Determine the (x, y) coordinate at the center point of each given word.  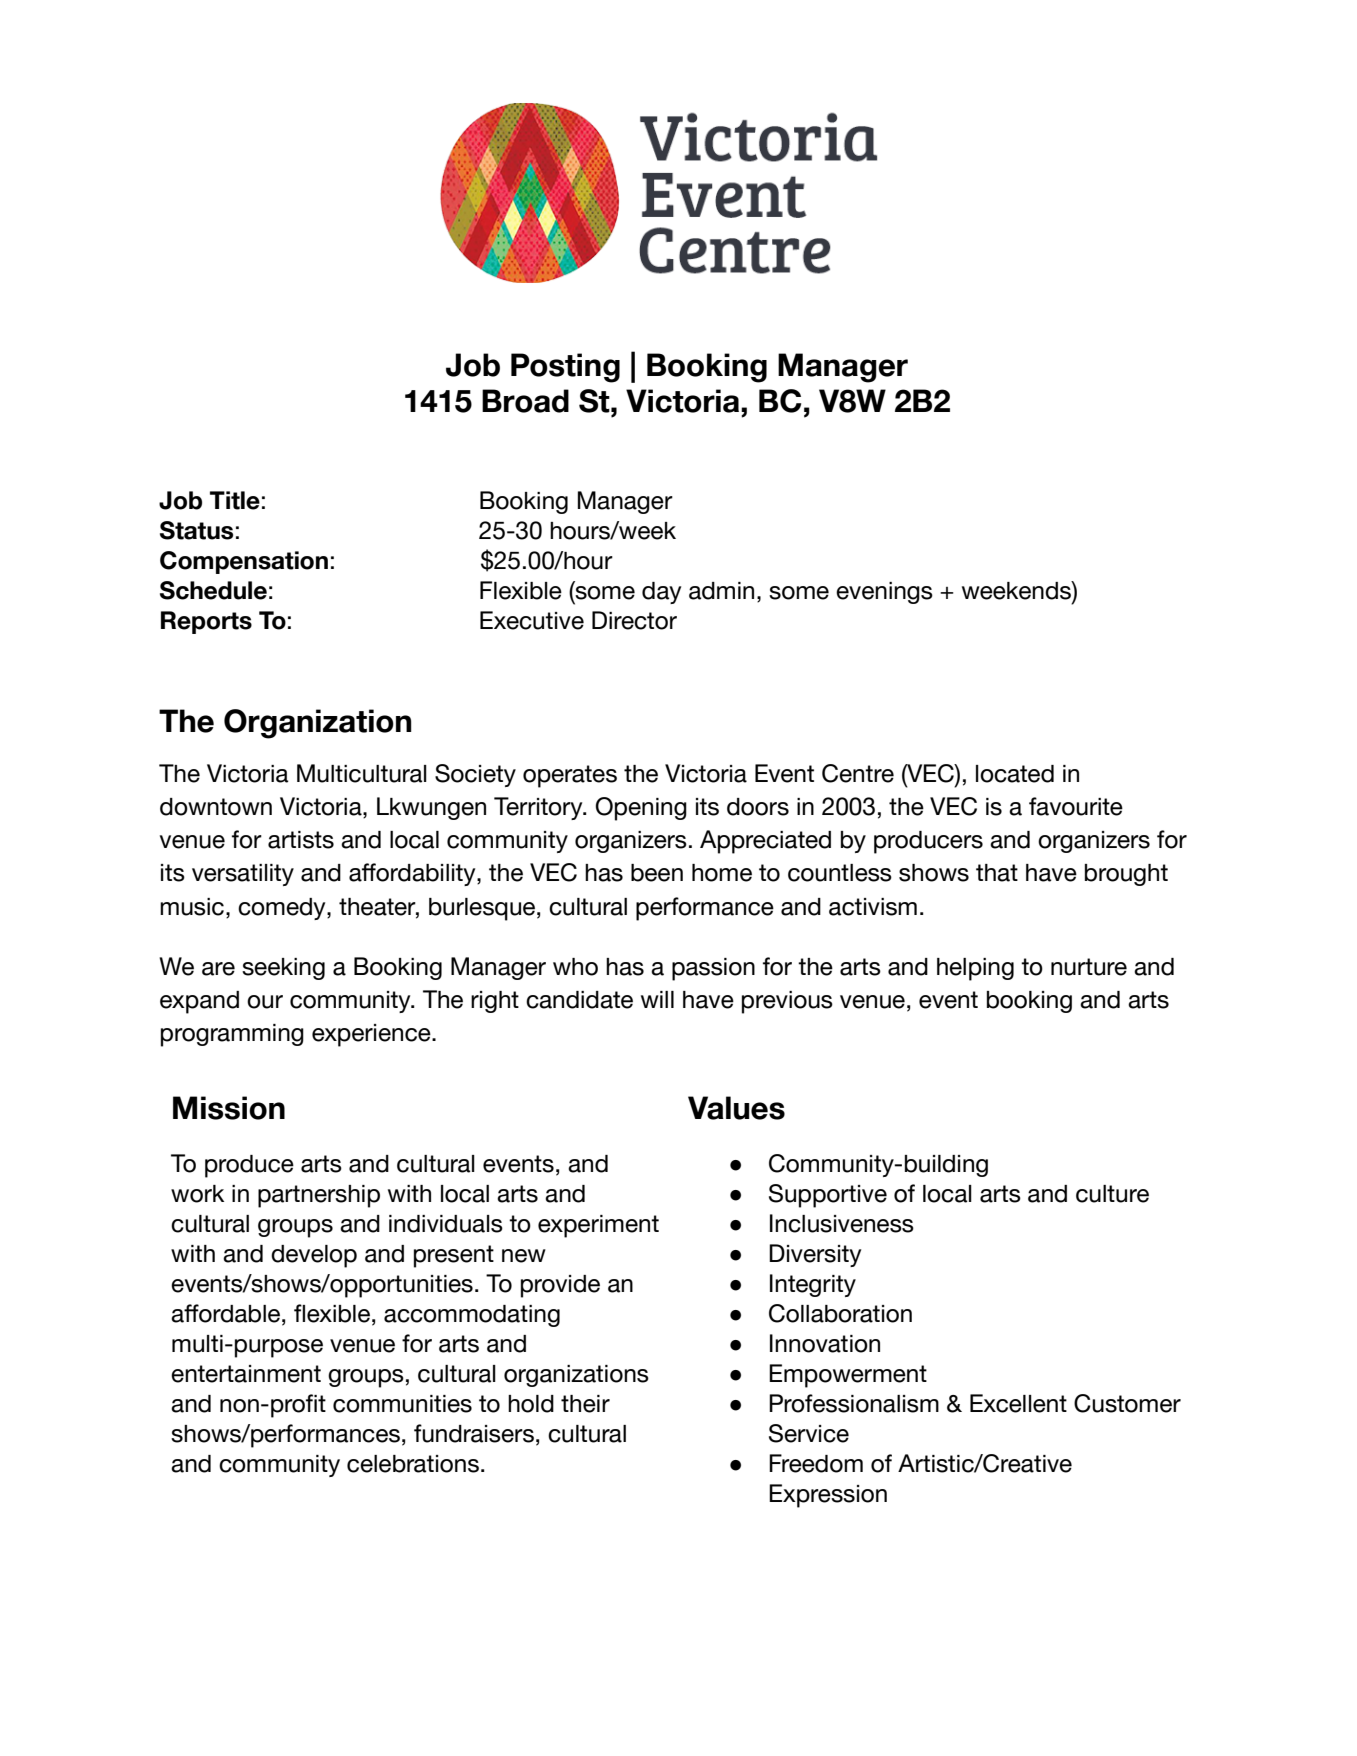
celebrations (413, 1464)
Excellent (1018, 1403)
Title (235, 500)
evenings (884, 593)
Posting (565, 368)
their (585, 1404)
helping (975, 969)
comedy (283, 909)
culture (1112, 1194)
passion (713, 969)
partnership (319, 1196)
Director (634, 620)
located (1015, 774)
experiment (598, 1226)
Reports (206, 622)
